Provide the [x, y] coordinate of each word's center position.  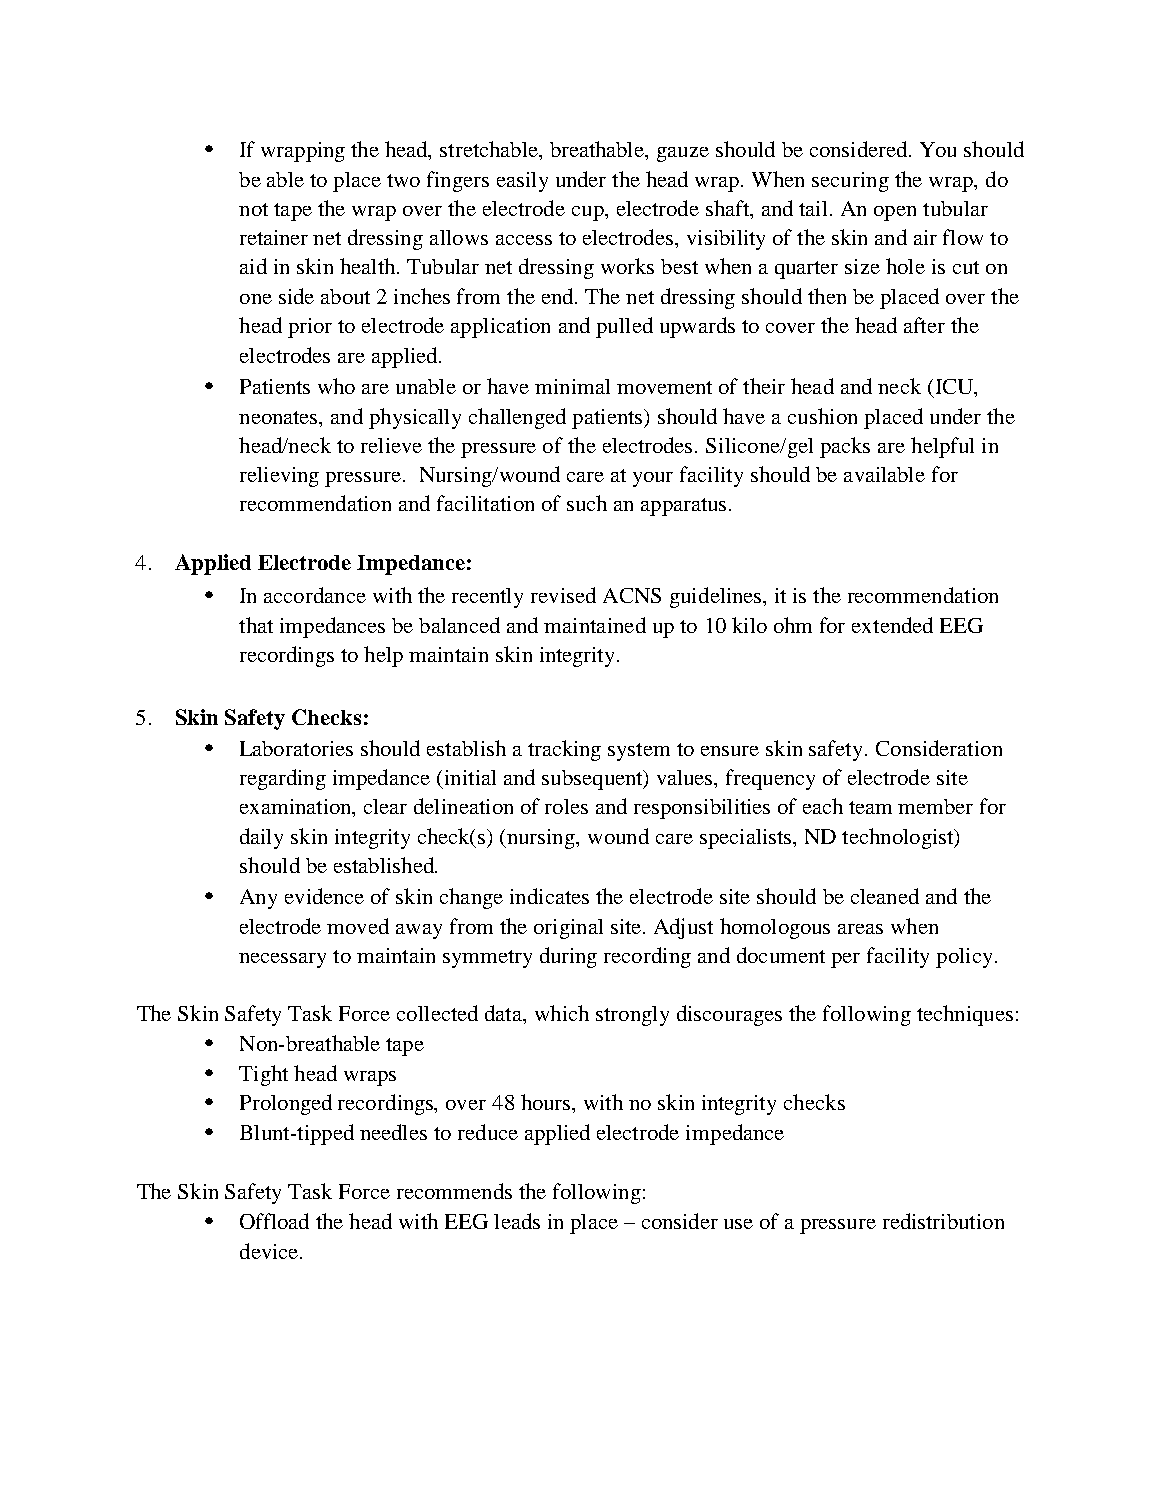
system [639, 752]
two [403, 180]
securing [850, 182]
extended [892, 625]
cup [589, 213]
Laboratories [296, 748]
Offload [274, 1221]
